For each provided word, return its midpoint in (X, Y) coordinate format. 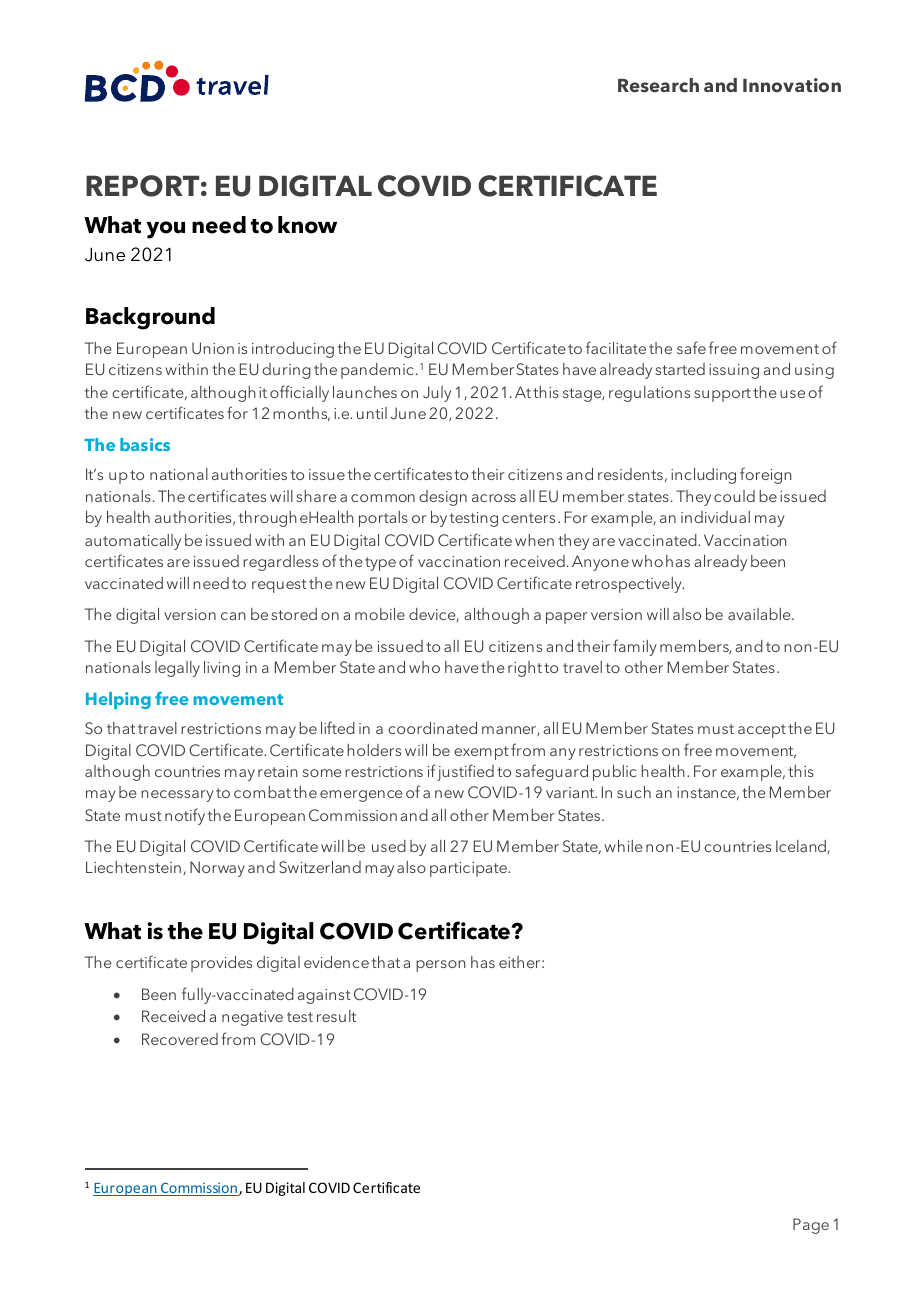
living (222, 669)
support (722, 395)
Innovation (792, 85)
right (525, 669)
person (440, 966)
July (437, 394)
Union (213, 348)
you (165, 230)
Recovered (180, 1039)
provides (221, 964)
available (760, 614)
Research (658, 85)
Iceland (802, 847)
